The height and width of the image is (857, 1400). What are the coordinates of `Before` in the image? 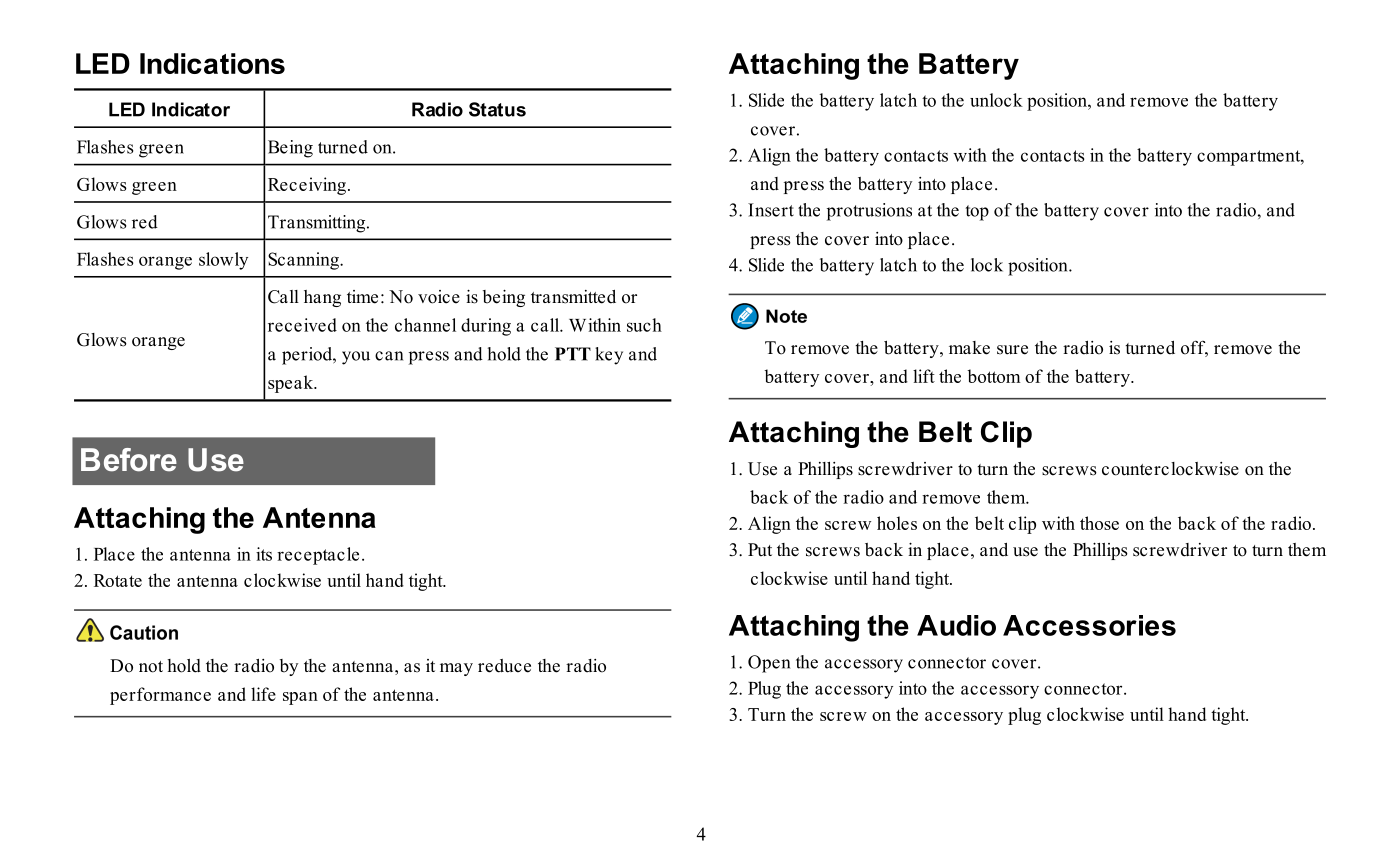 It's located at (129, 460).
